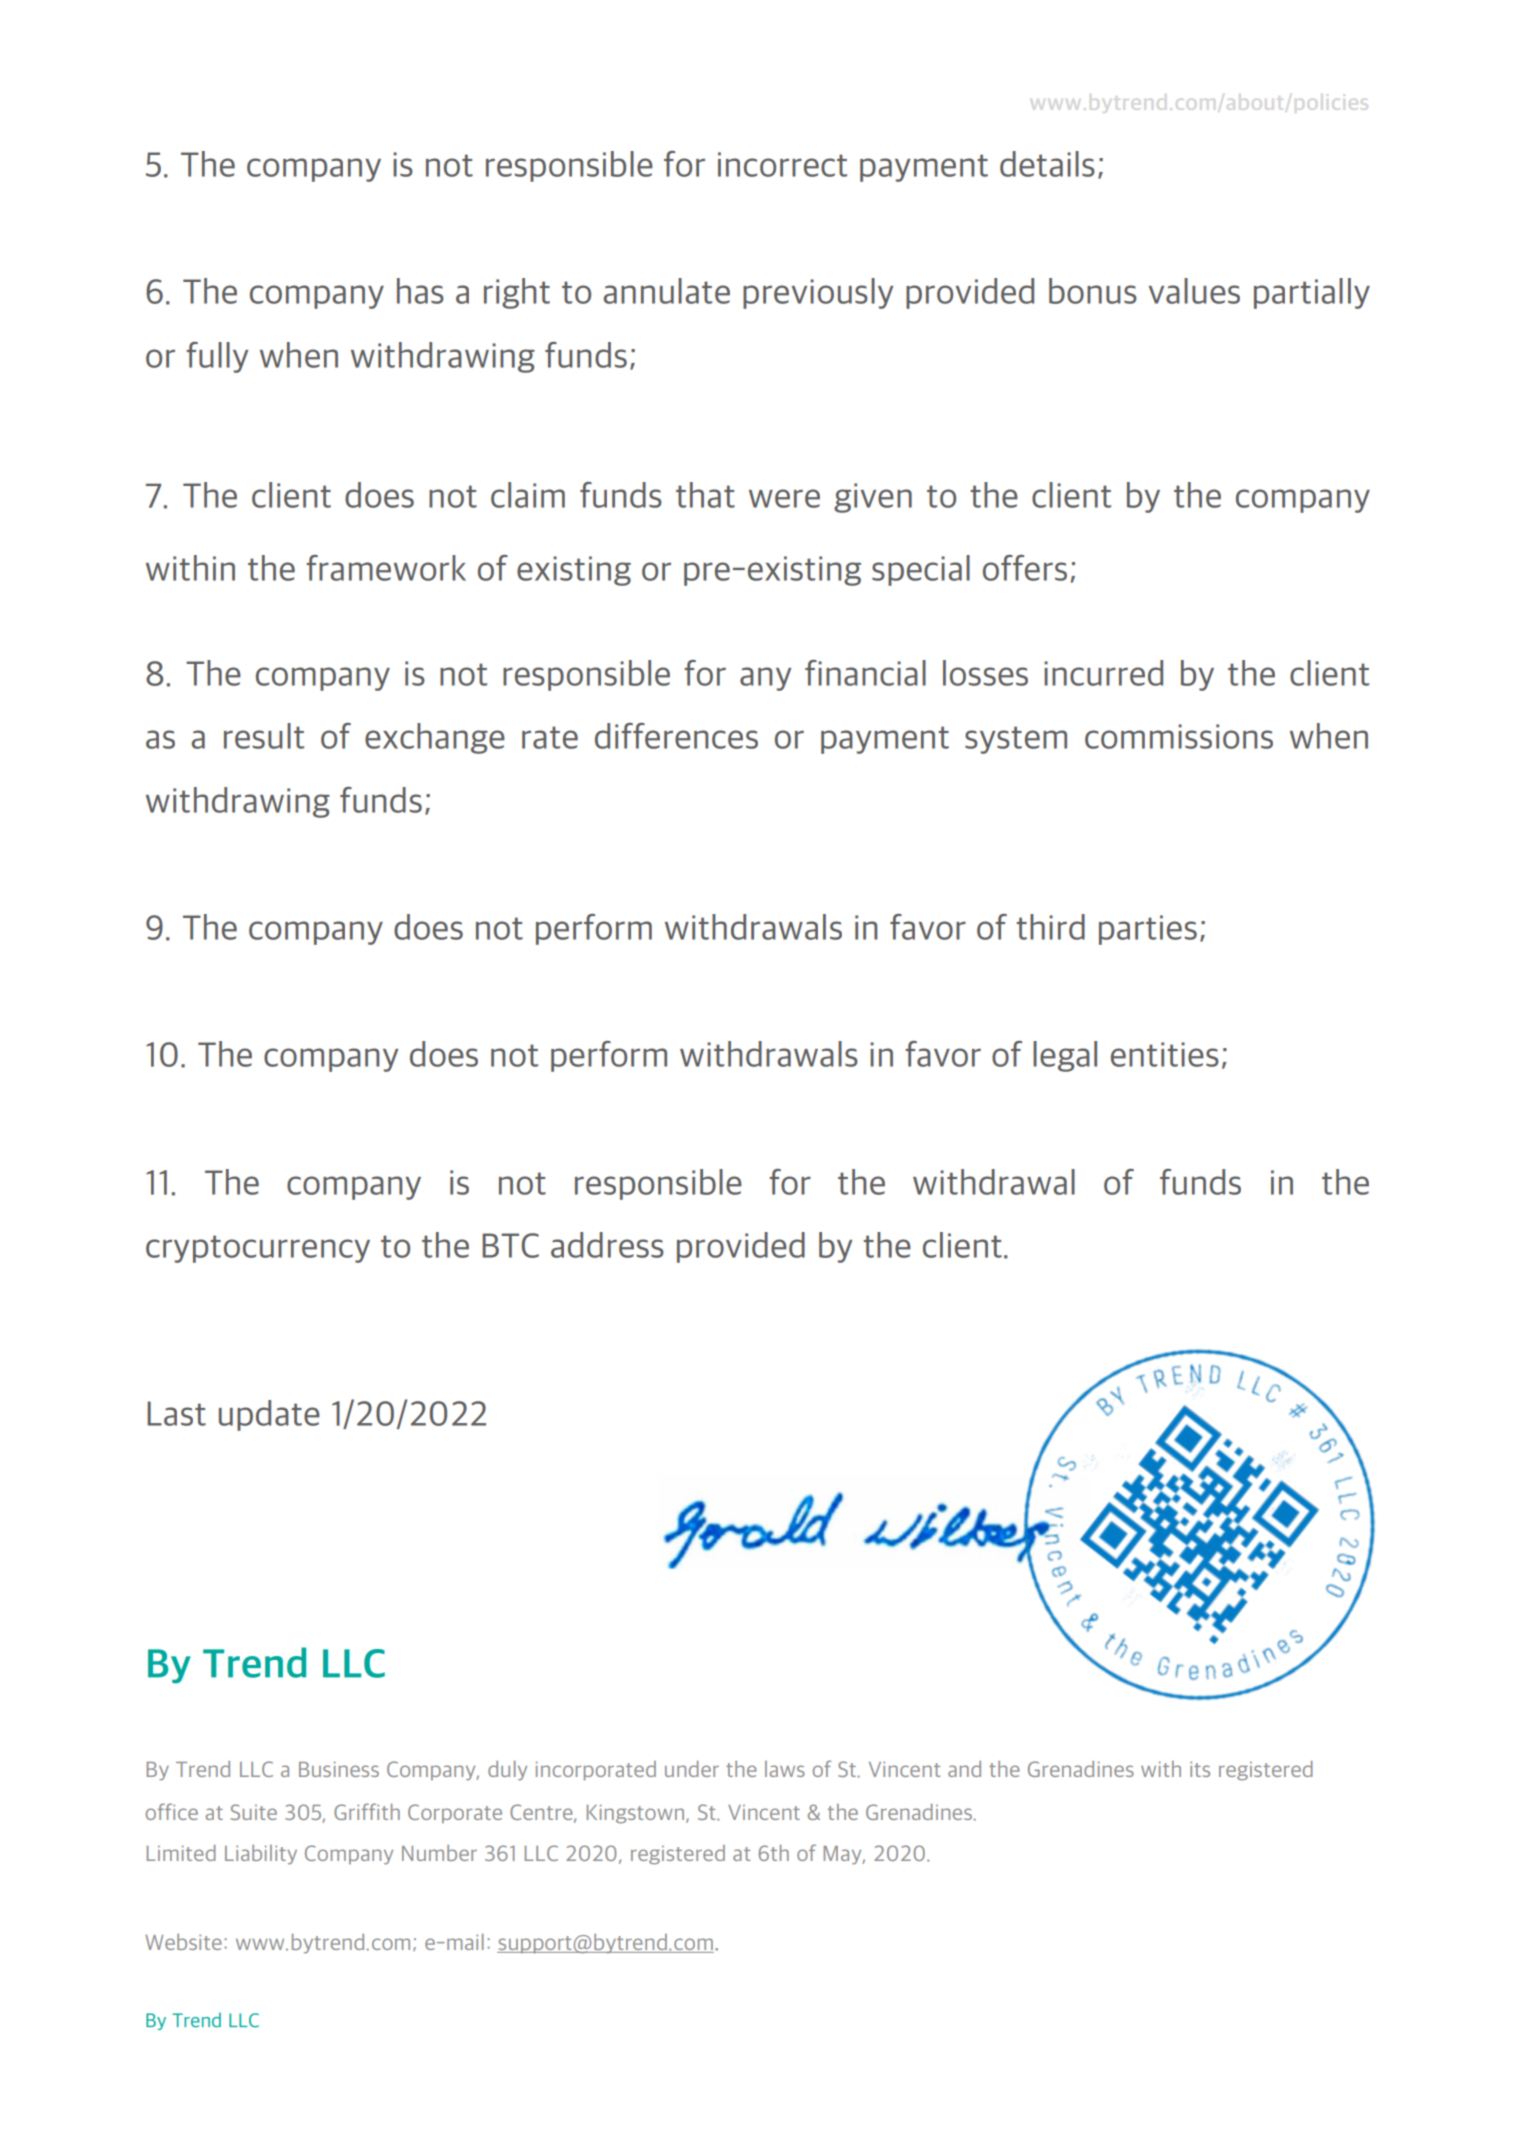  What do you see at coordinates (1194, 291) in the screenshot?
I see `values` at bounding box center [1194, 291].
